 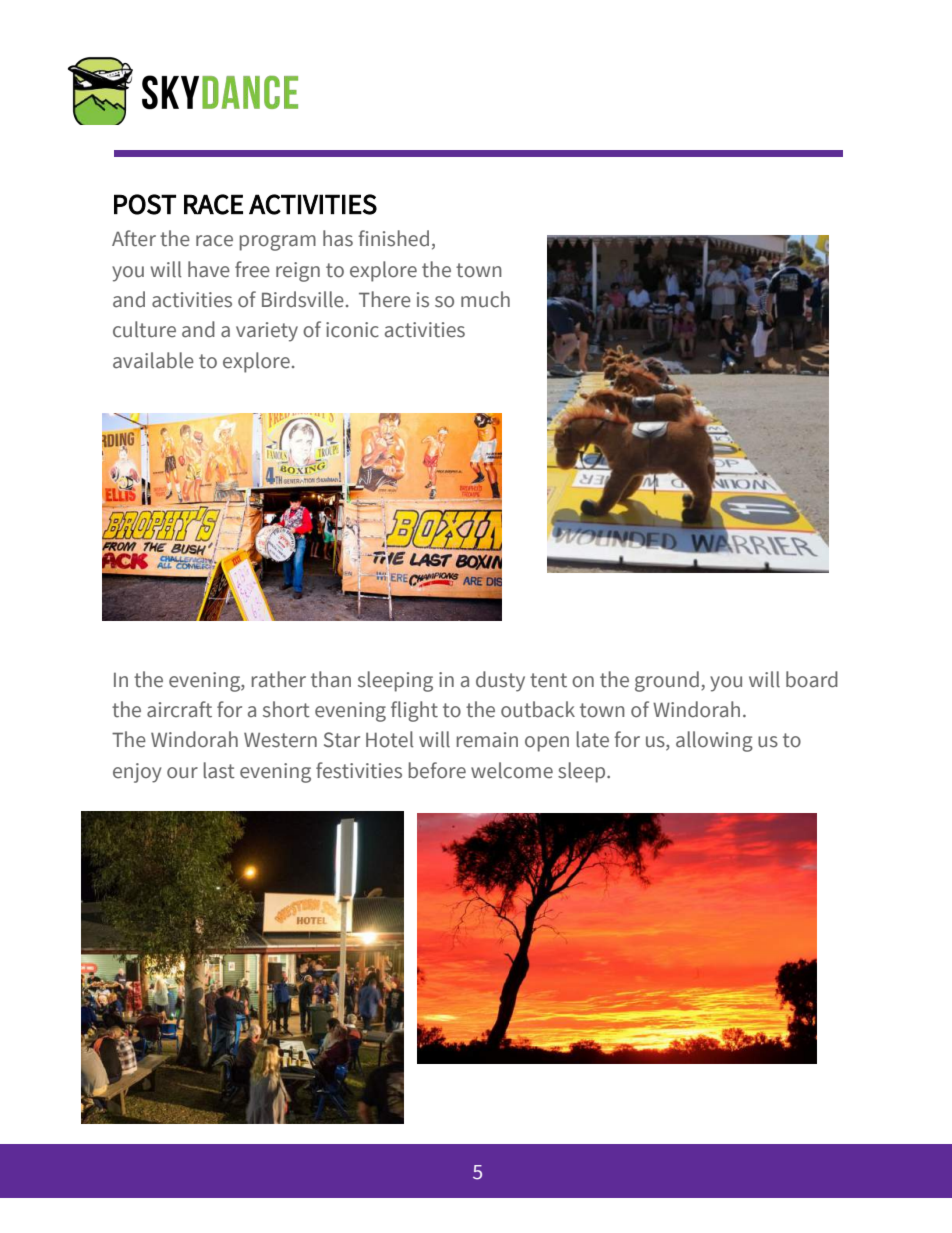 I want to click on board, so click(x=812, y=679).
